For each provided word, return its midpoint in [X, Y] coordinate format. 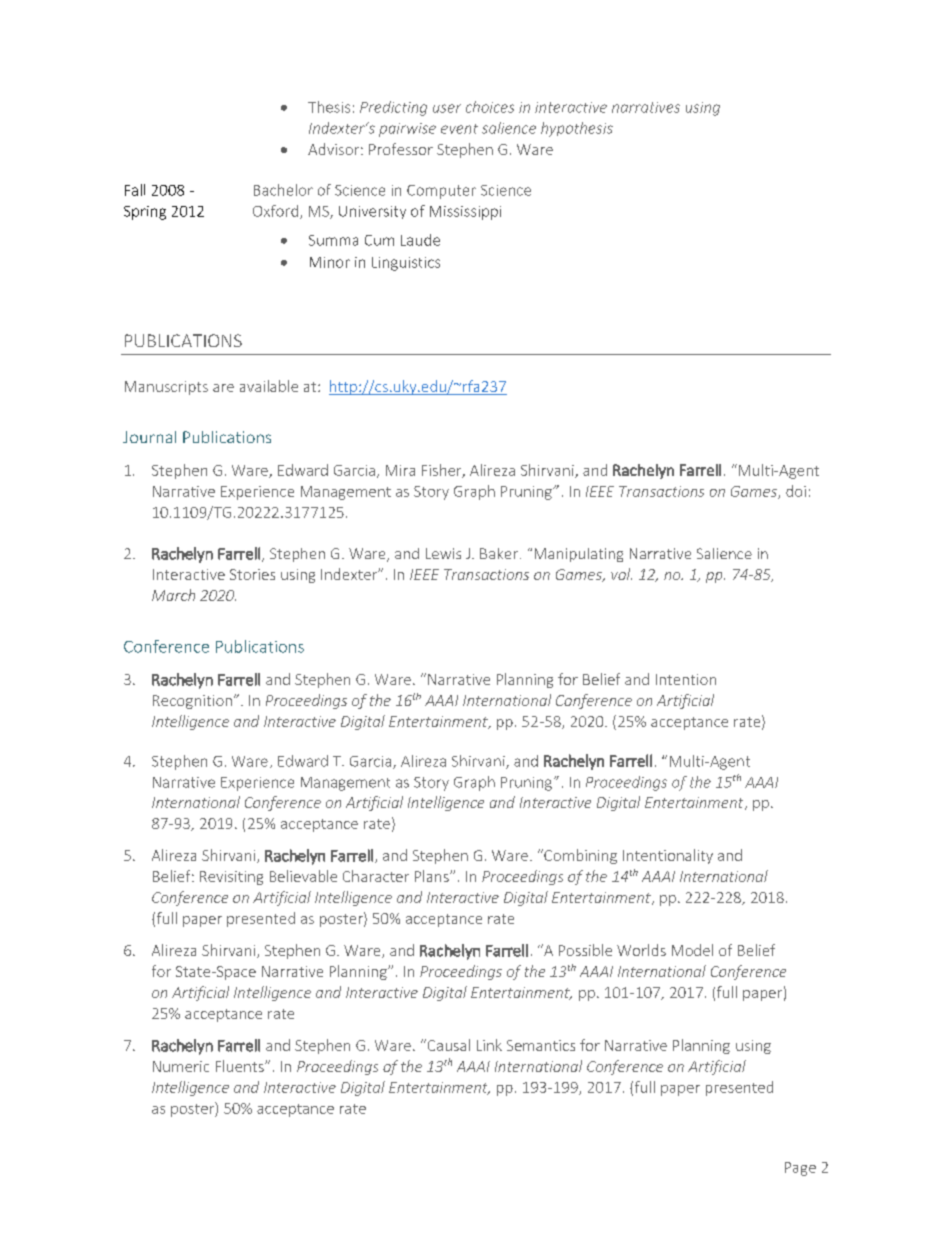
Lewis [443, 553]
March [173, 595]
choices [490, 107]
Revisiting [231, 878]
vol [621, 574]
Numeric [181, 1066]
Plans [433, 876]
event [459, 129]
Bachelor [283, 190]
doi [796, 491]
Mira [400, 470]
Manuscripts [166, 388]
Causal [447, 1045]
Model [692, 950]
